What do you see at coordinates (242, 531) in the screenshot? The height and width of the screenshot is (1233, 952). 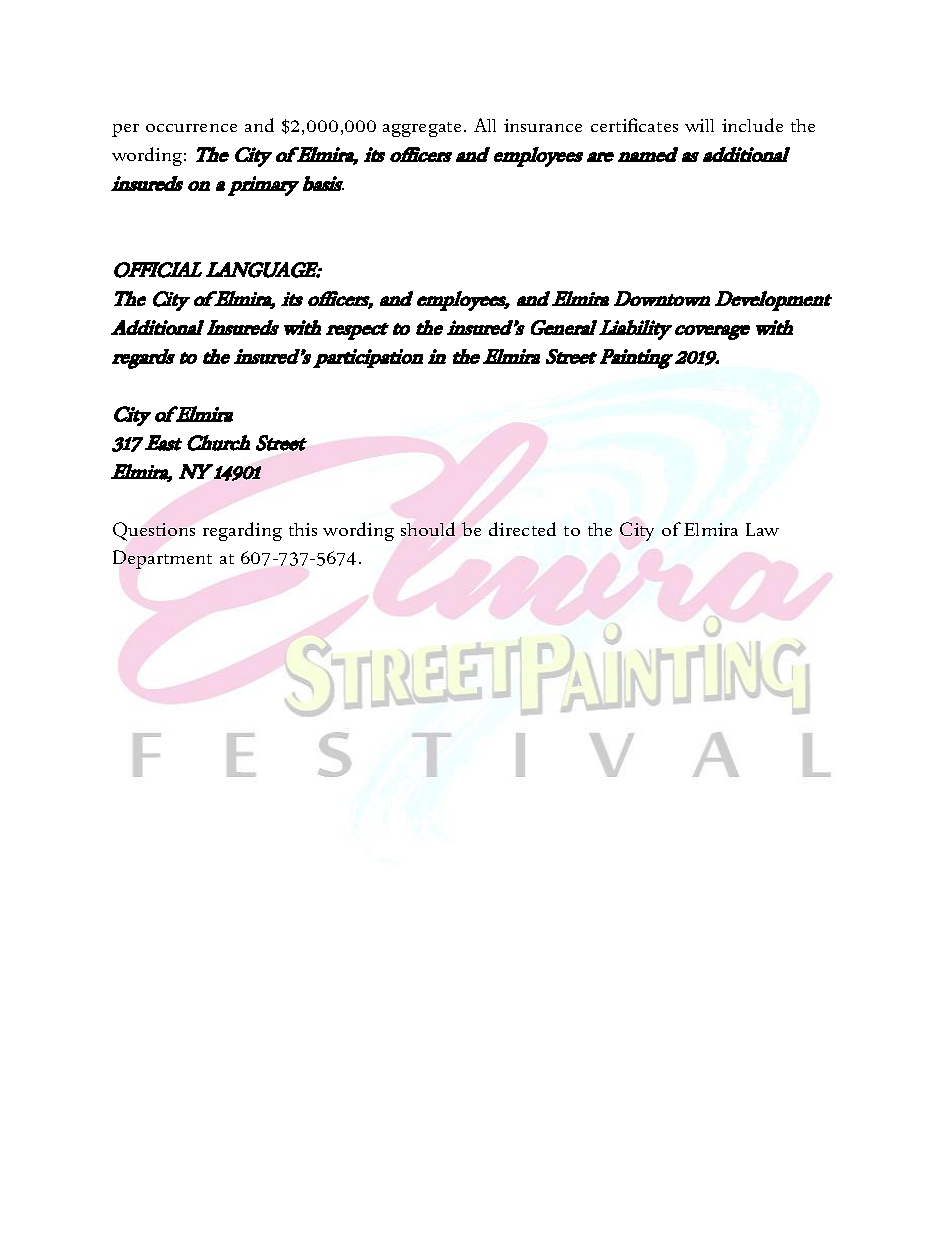 I see `regarding` at bounding box center [242, 531].
